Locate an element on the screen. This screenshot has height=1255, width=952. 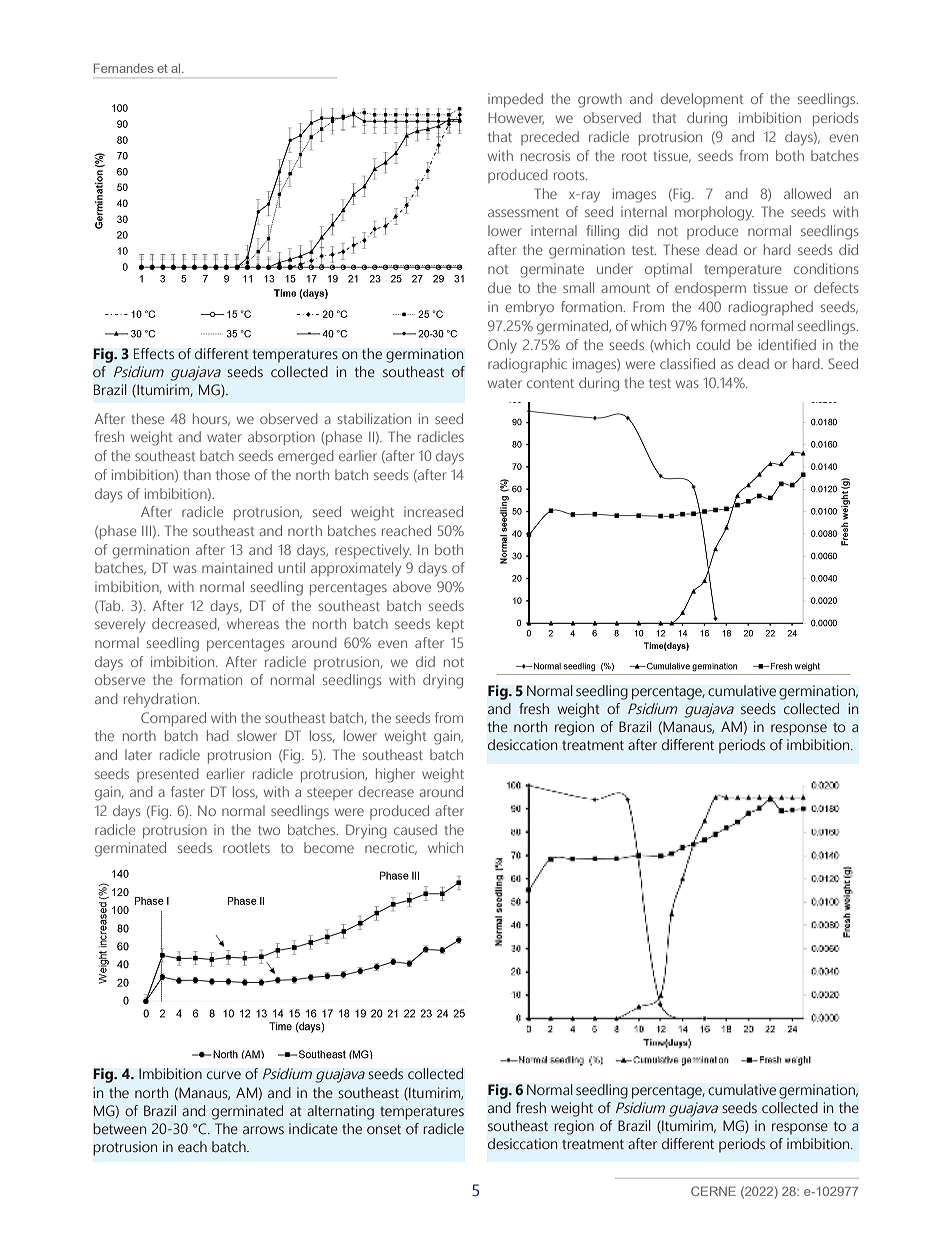
development is located at coordinates (702, 100).
